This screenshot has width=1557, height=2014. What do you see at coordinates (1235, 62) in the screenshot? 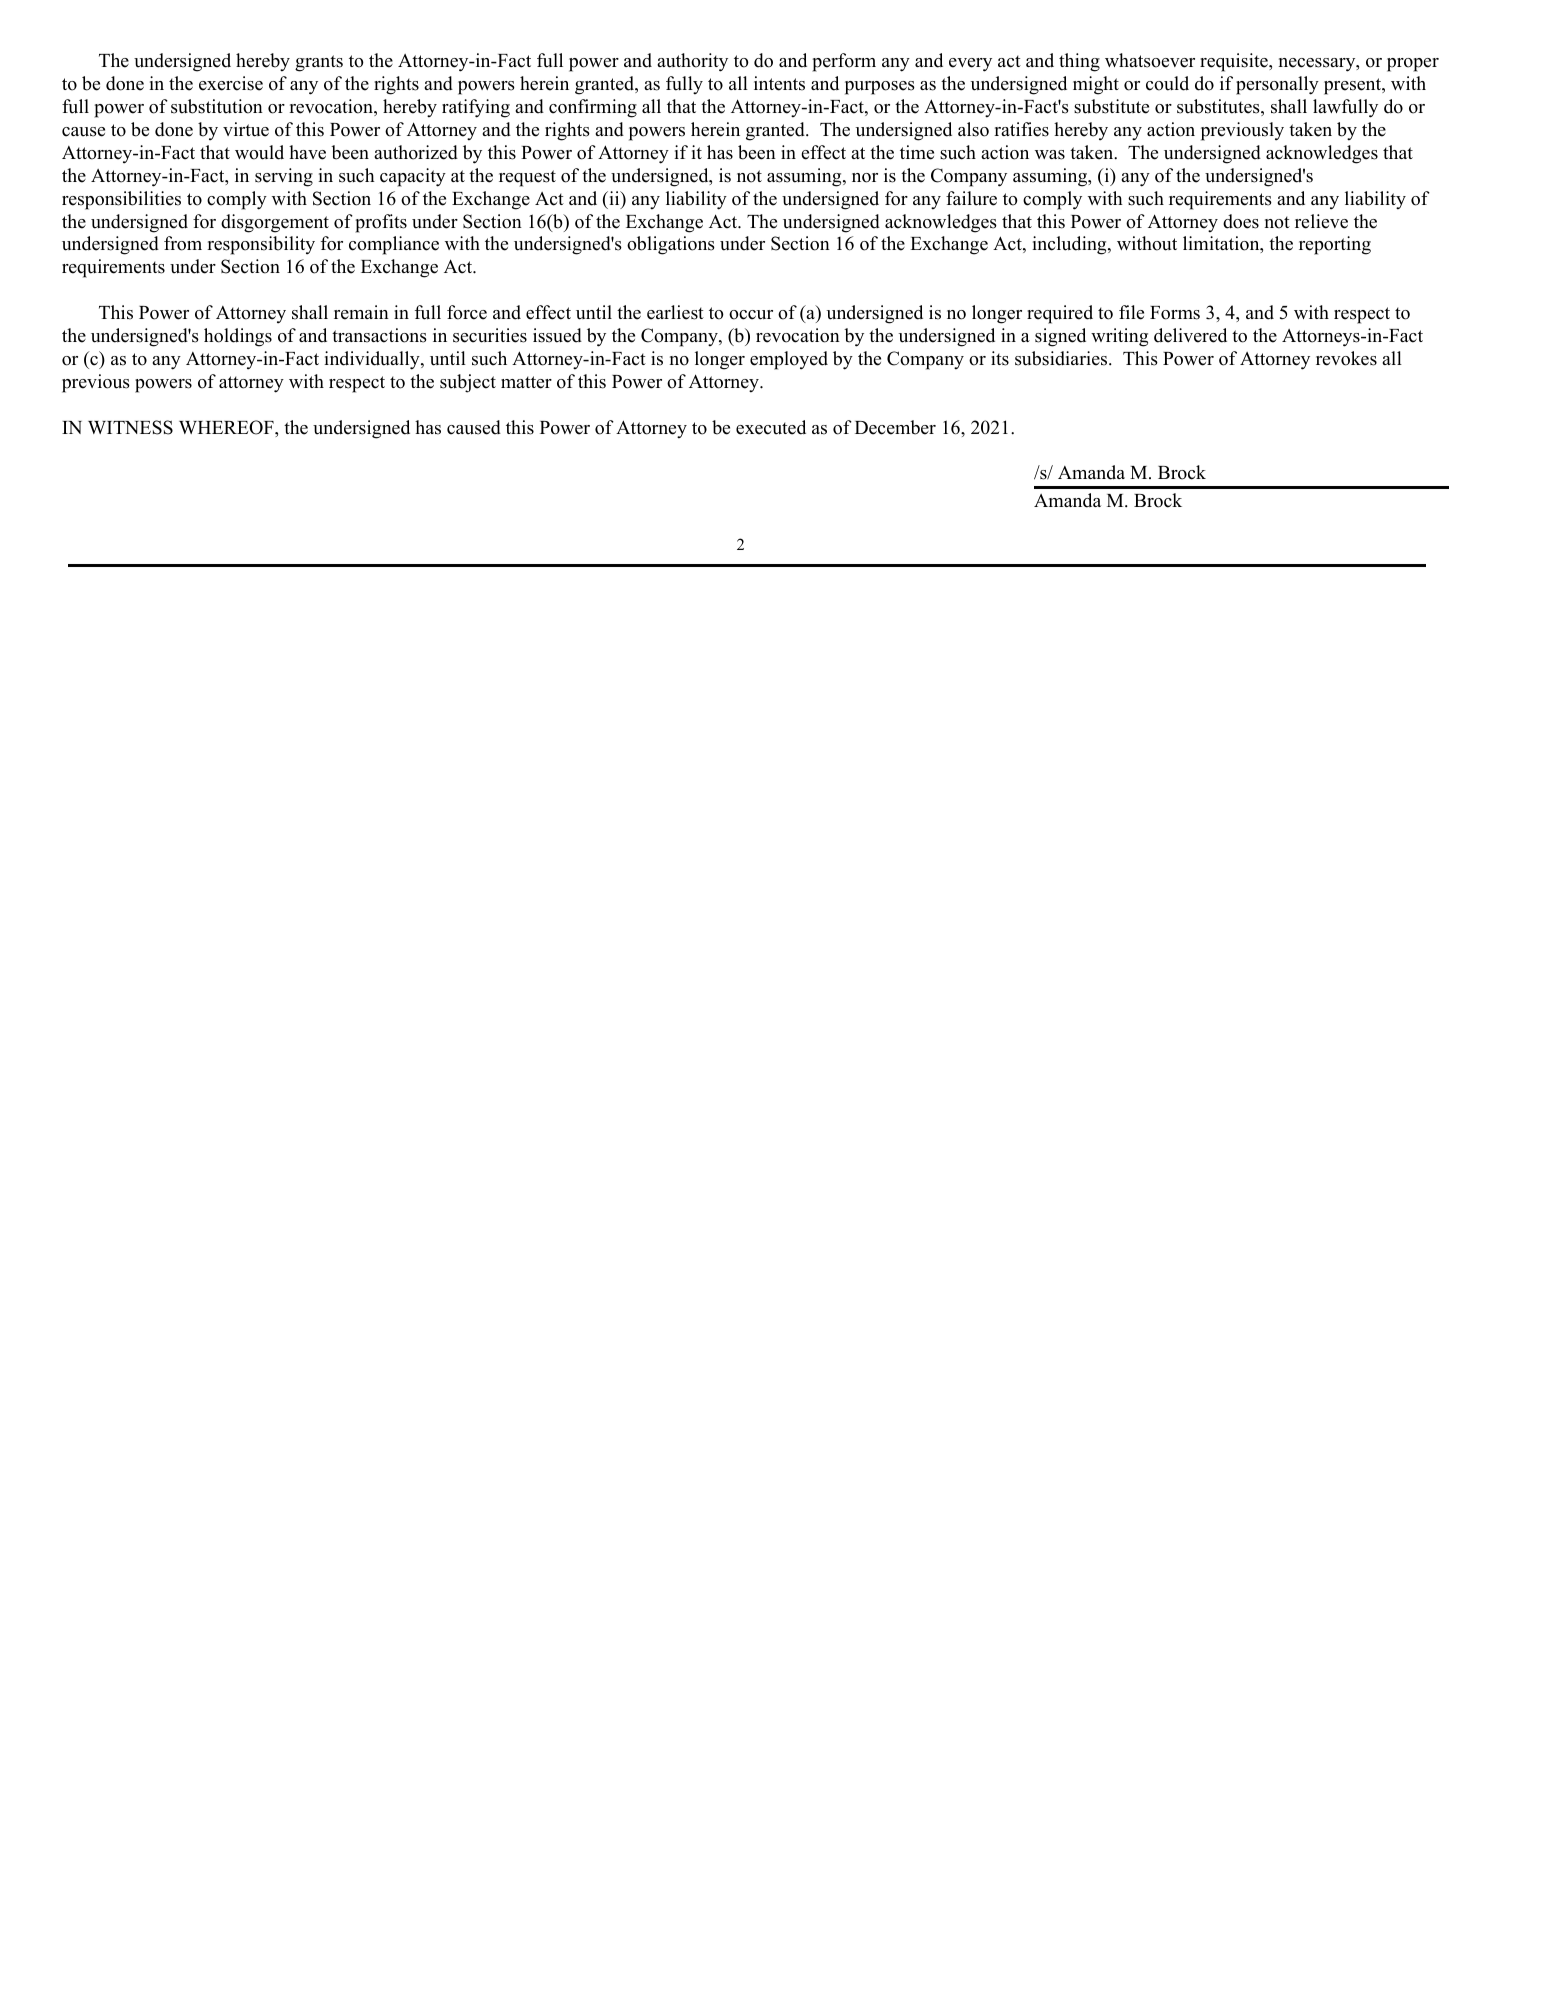
I see `requisite` at bounding box center [1235, 62].
